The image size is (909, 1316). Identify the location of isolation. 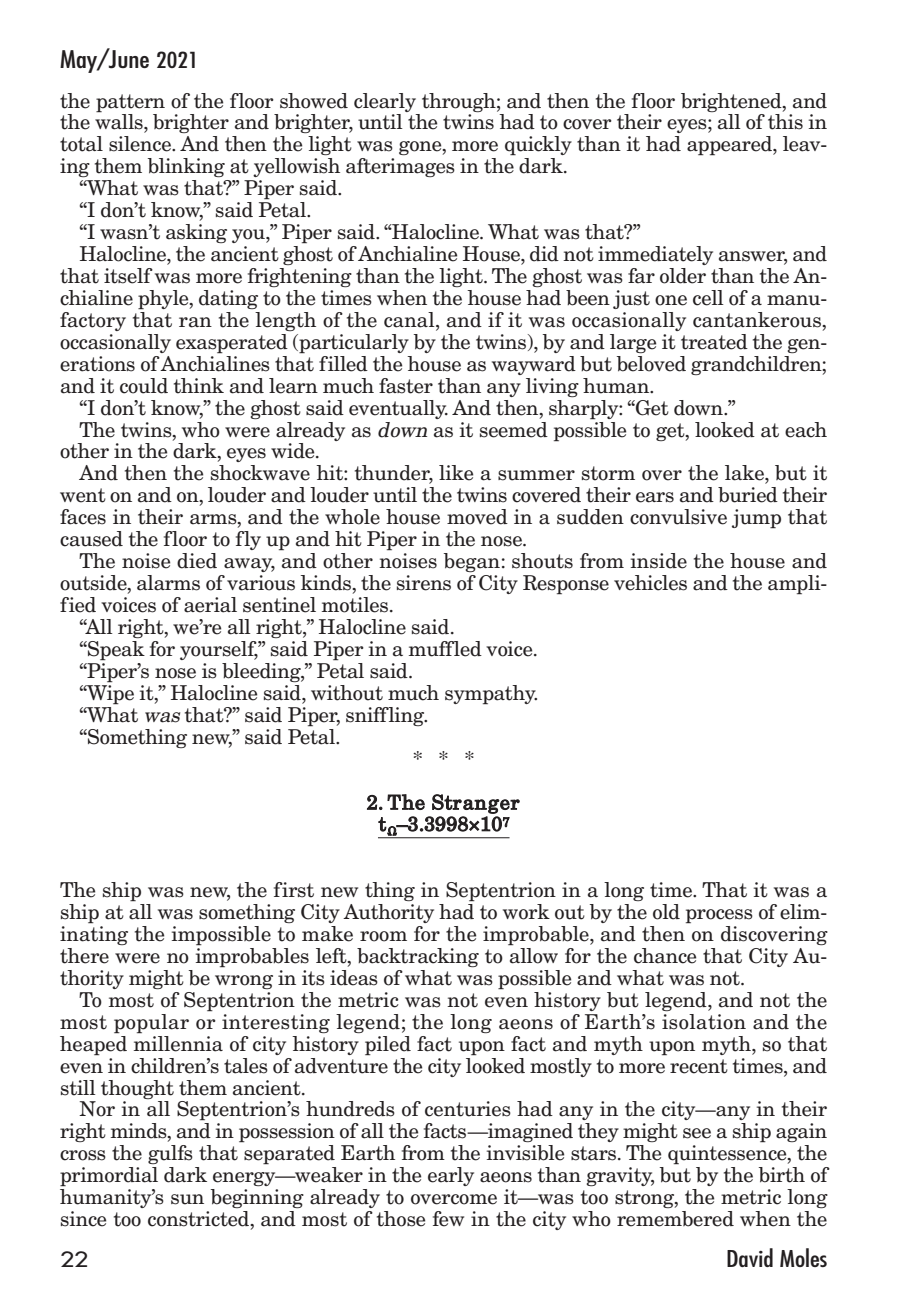
(704, 1022).
